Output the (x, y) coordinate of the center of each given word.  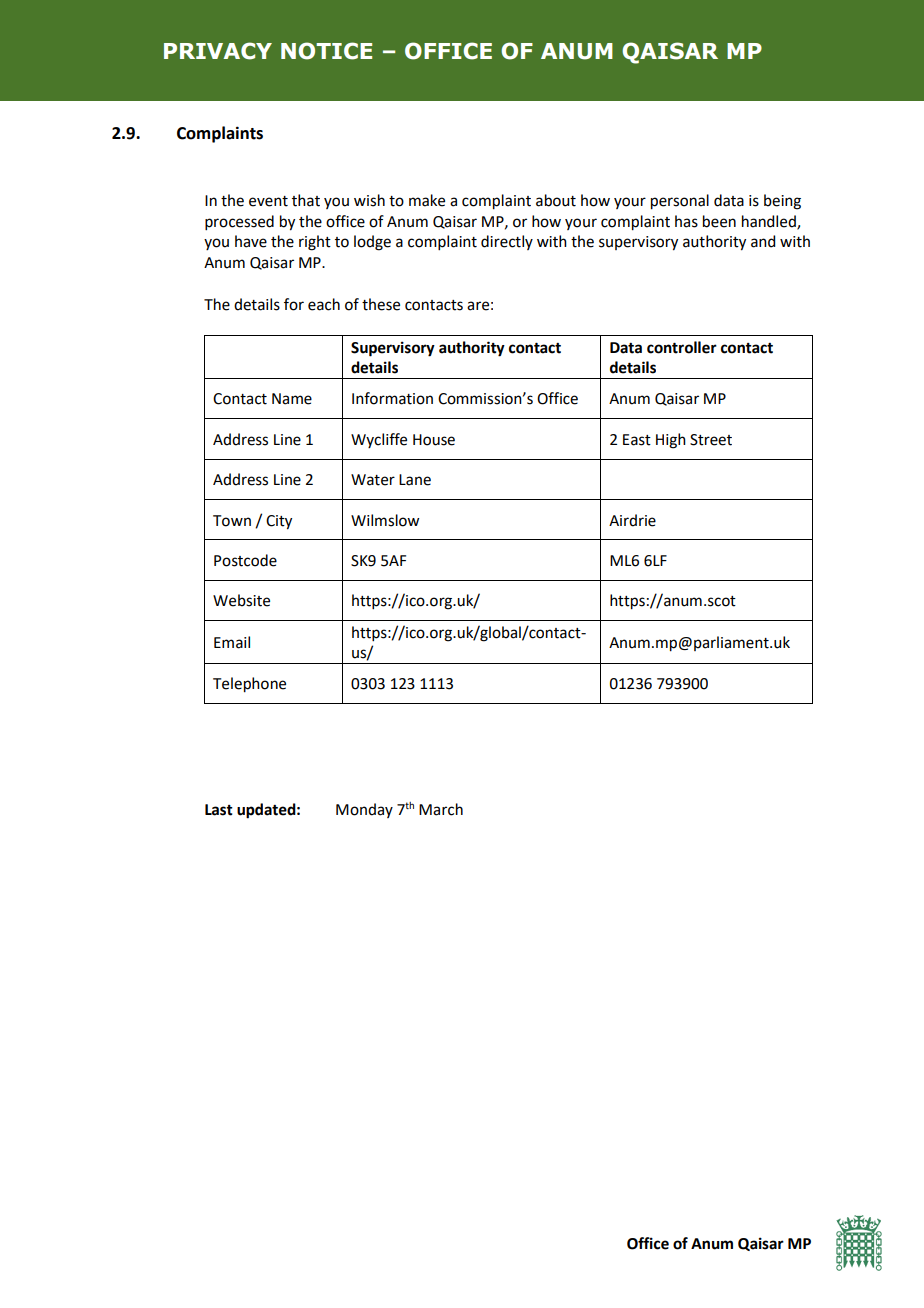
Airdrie (632, 520)
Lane (415, 480)
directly (507, 242)
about (556, 200)
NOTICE (326, 51)
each (324, 304)
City (279, 522)
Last (219, 810)
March (441, 809)
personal (680, 202)
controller (682, 347)
